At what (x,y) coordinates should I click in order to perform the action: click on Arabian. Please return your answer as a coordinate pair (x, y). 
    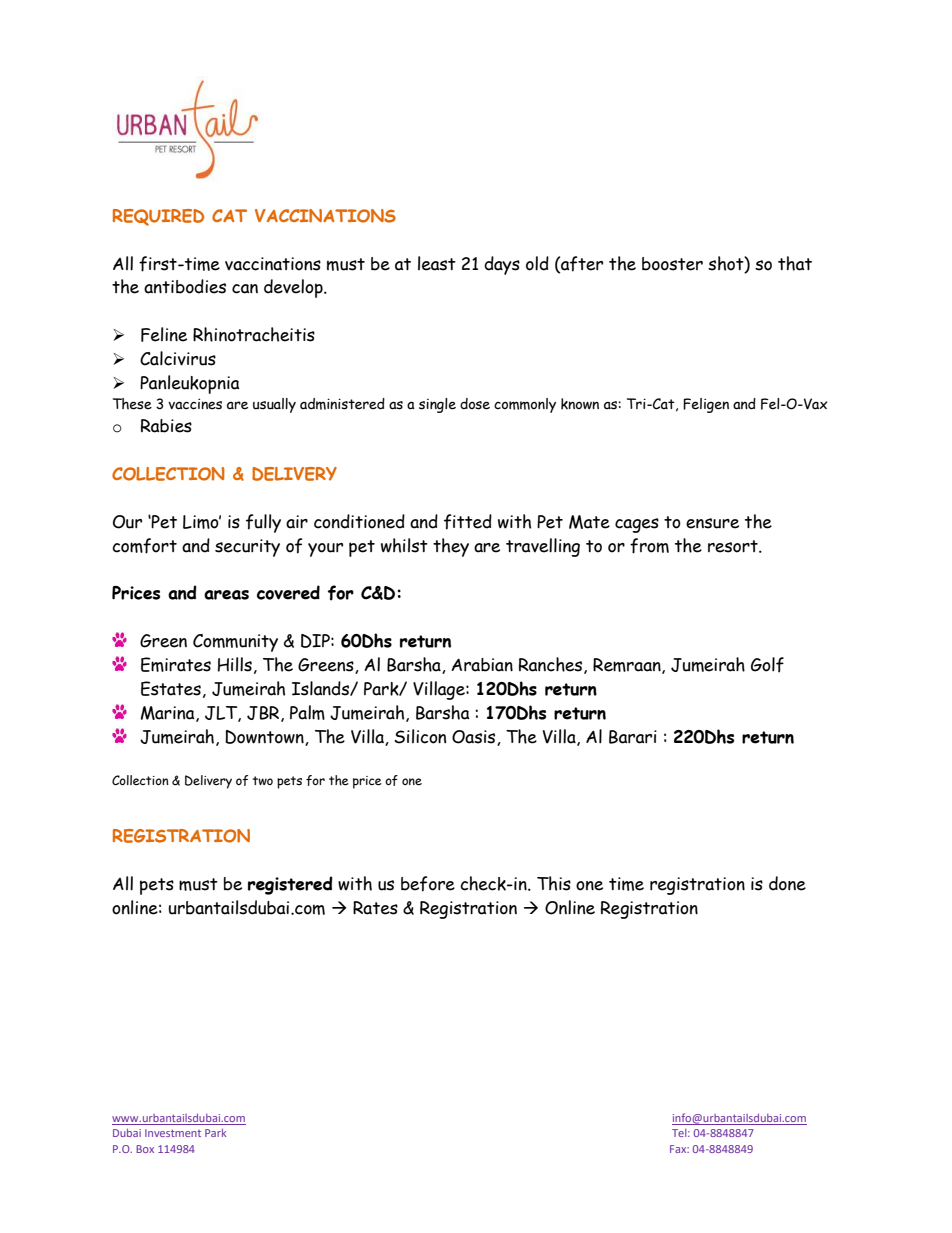
    Looking at the image, I should click on (482, 665).
